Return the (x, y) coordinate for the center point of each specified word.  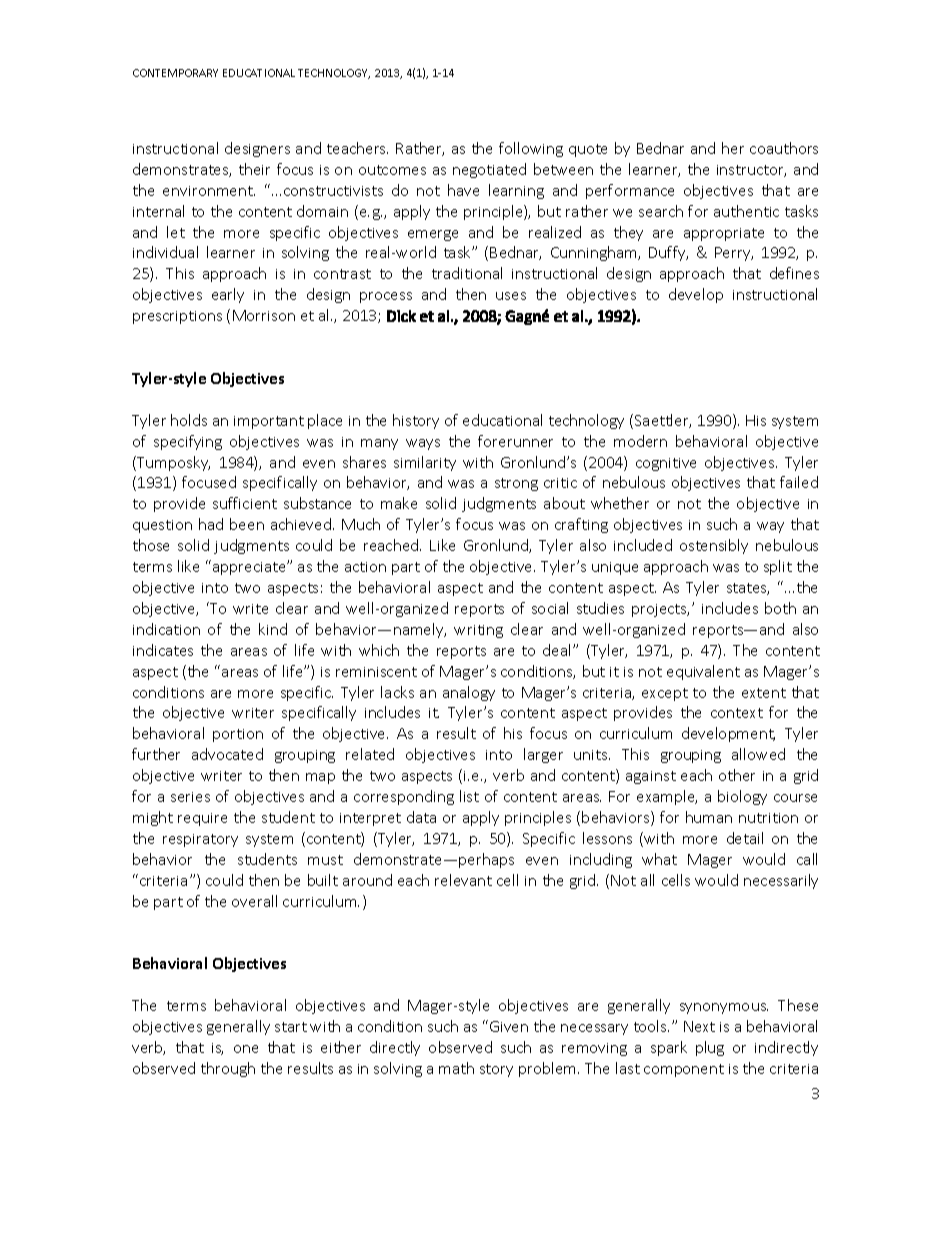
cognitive (666, 464)
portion (238, 735)
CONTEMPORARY (175, 73)
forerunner (515, 441)
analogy (469, 693)
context (737, 713)
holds (189, 420)
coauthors (784, 148)
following (531, 149)
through (228, 1069)
